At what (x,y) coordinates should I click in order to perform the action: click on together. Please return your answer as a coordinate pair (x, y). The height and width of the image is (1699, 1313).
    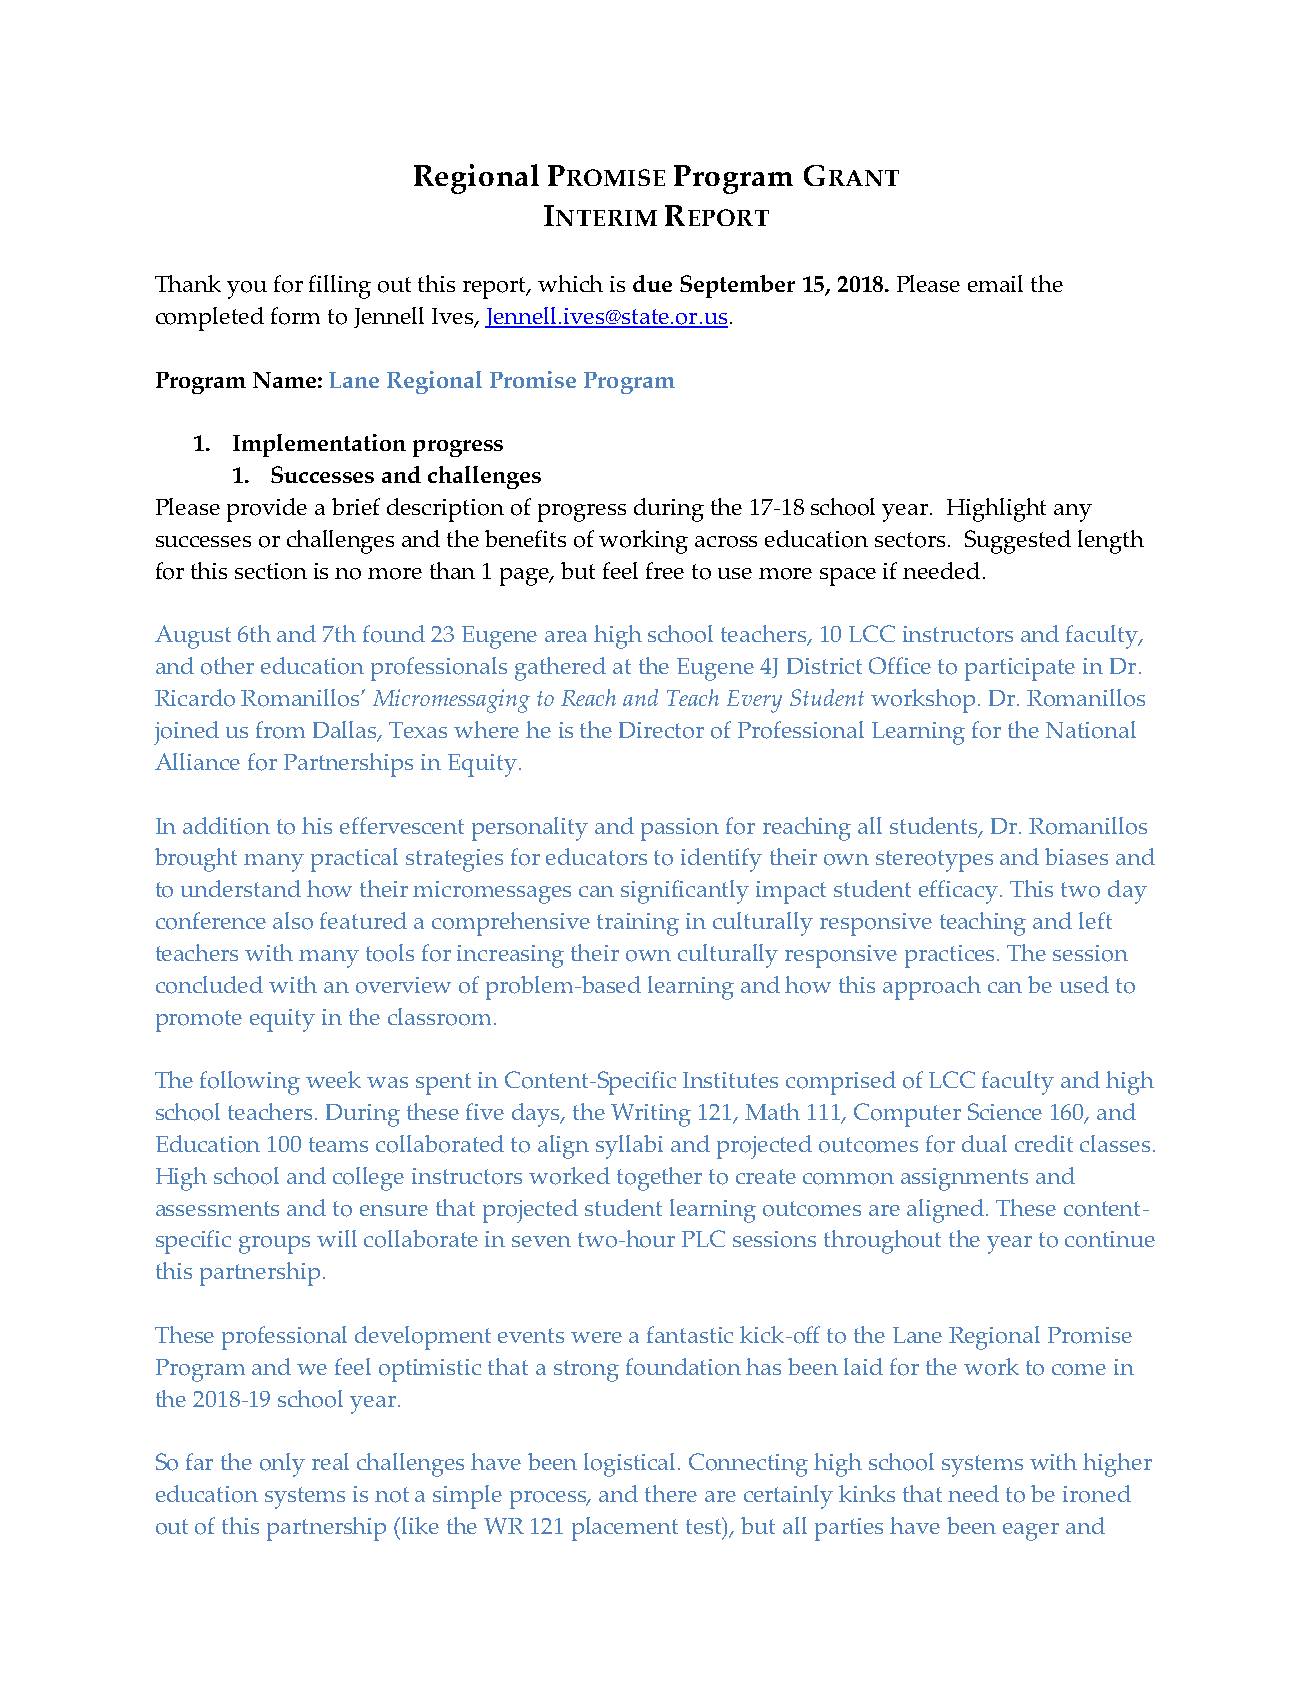
    Looking at the image, I should click on (659, 1179).
